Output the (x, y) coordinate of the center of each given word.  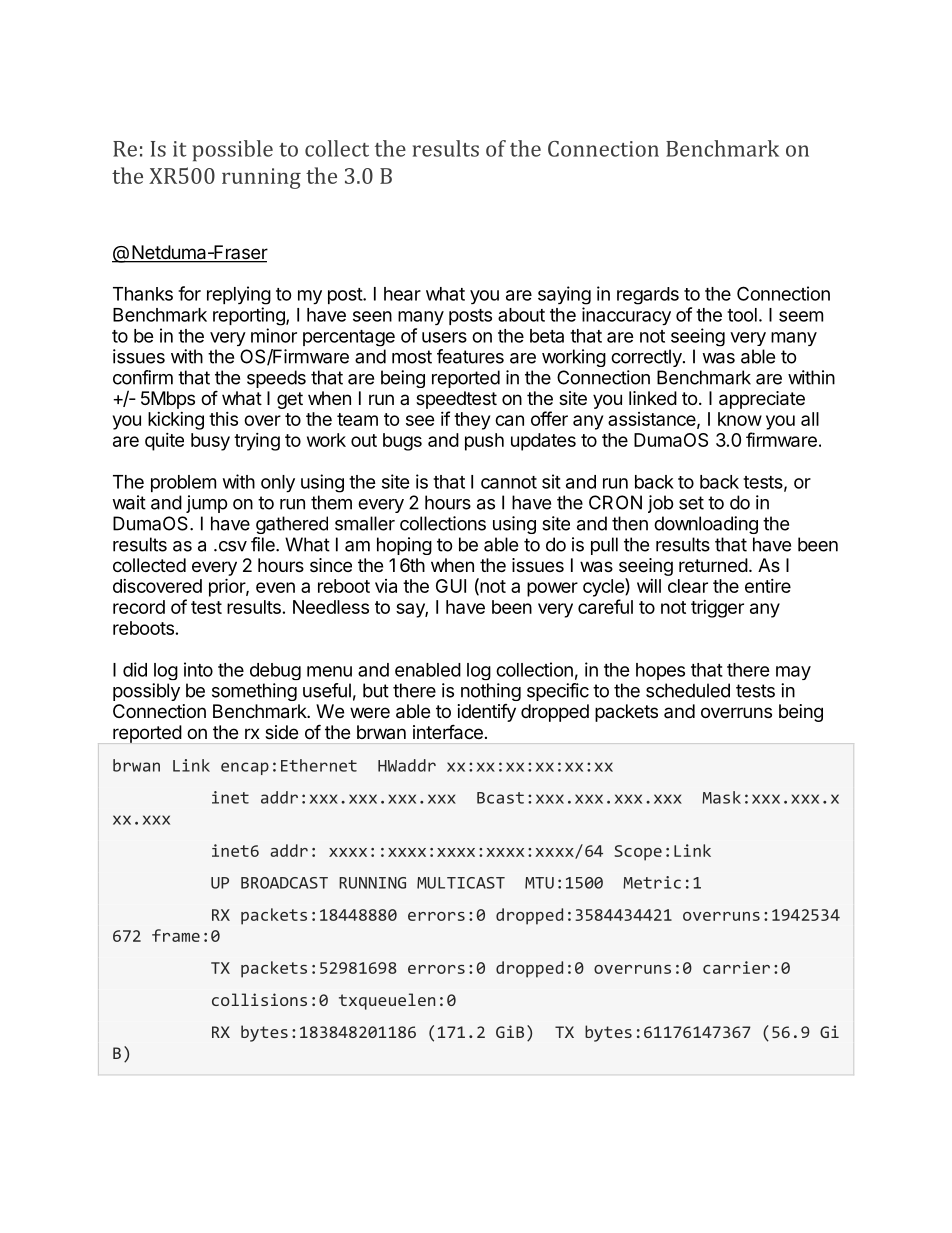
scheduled (688, 690)
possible (232, 151)
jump (206, 504)
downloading (706, 525)
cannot (509, 482)
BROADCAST (284, 883)
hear (402, 294)
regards (648, 296)
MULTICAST (461, 883)
